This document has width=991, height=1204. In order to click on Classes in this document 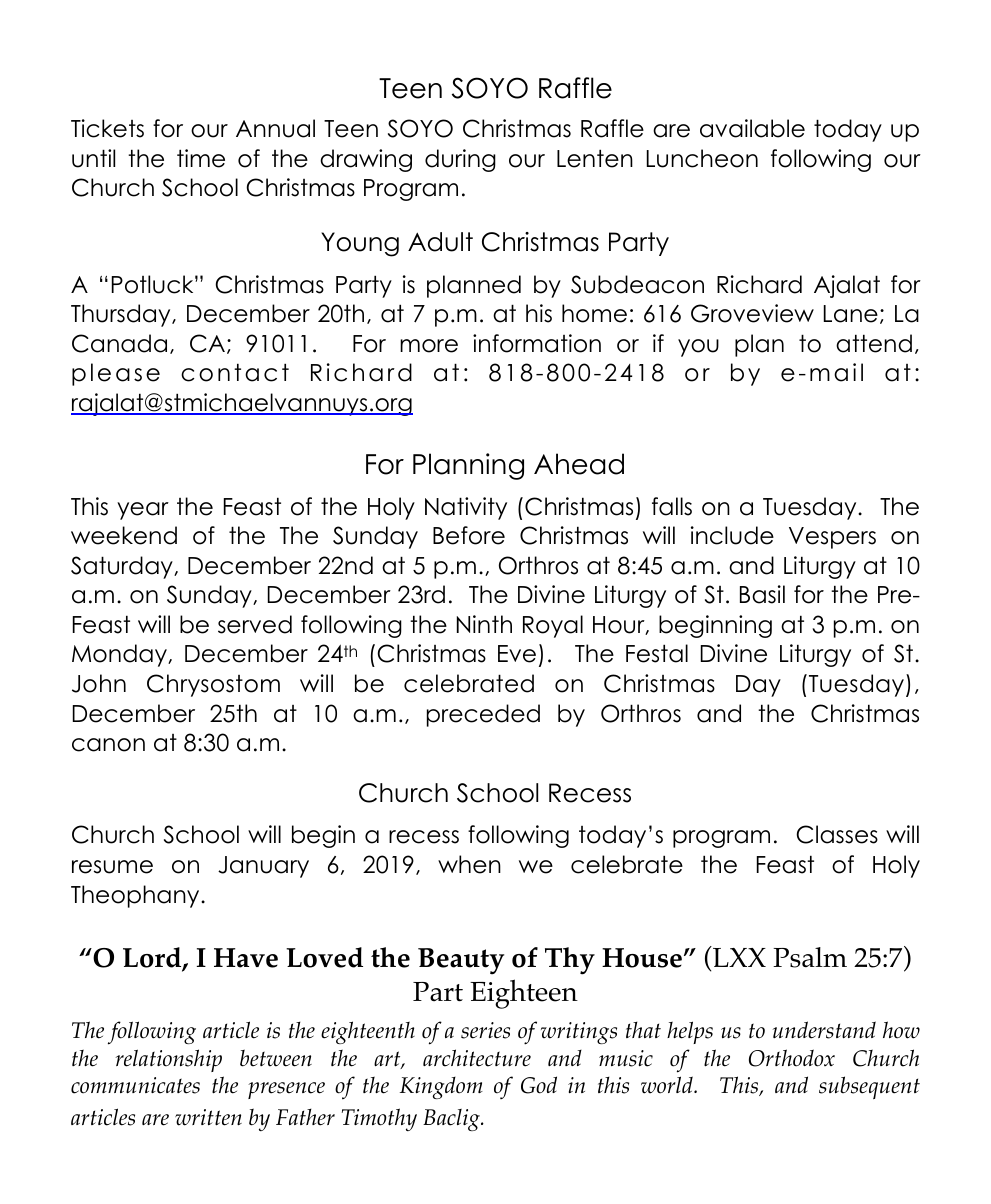, I will do `click(837, 834)`.
